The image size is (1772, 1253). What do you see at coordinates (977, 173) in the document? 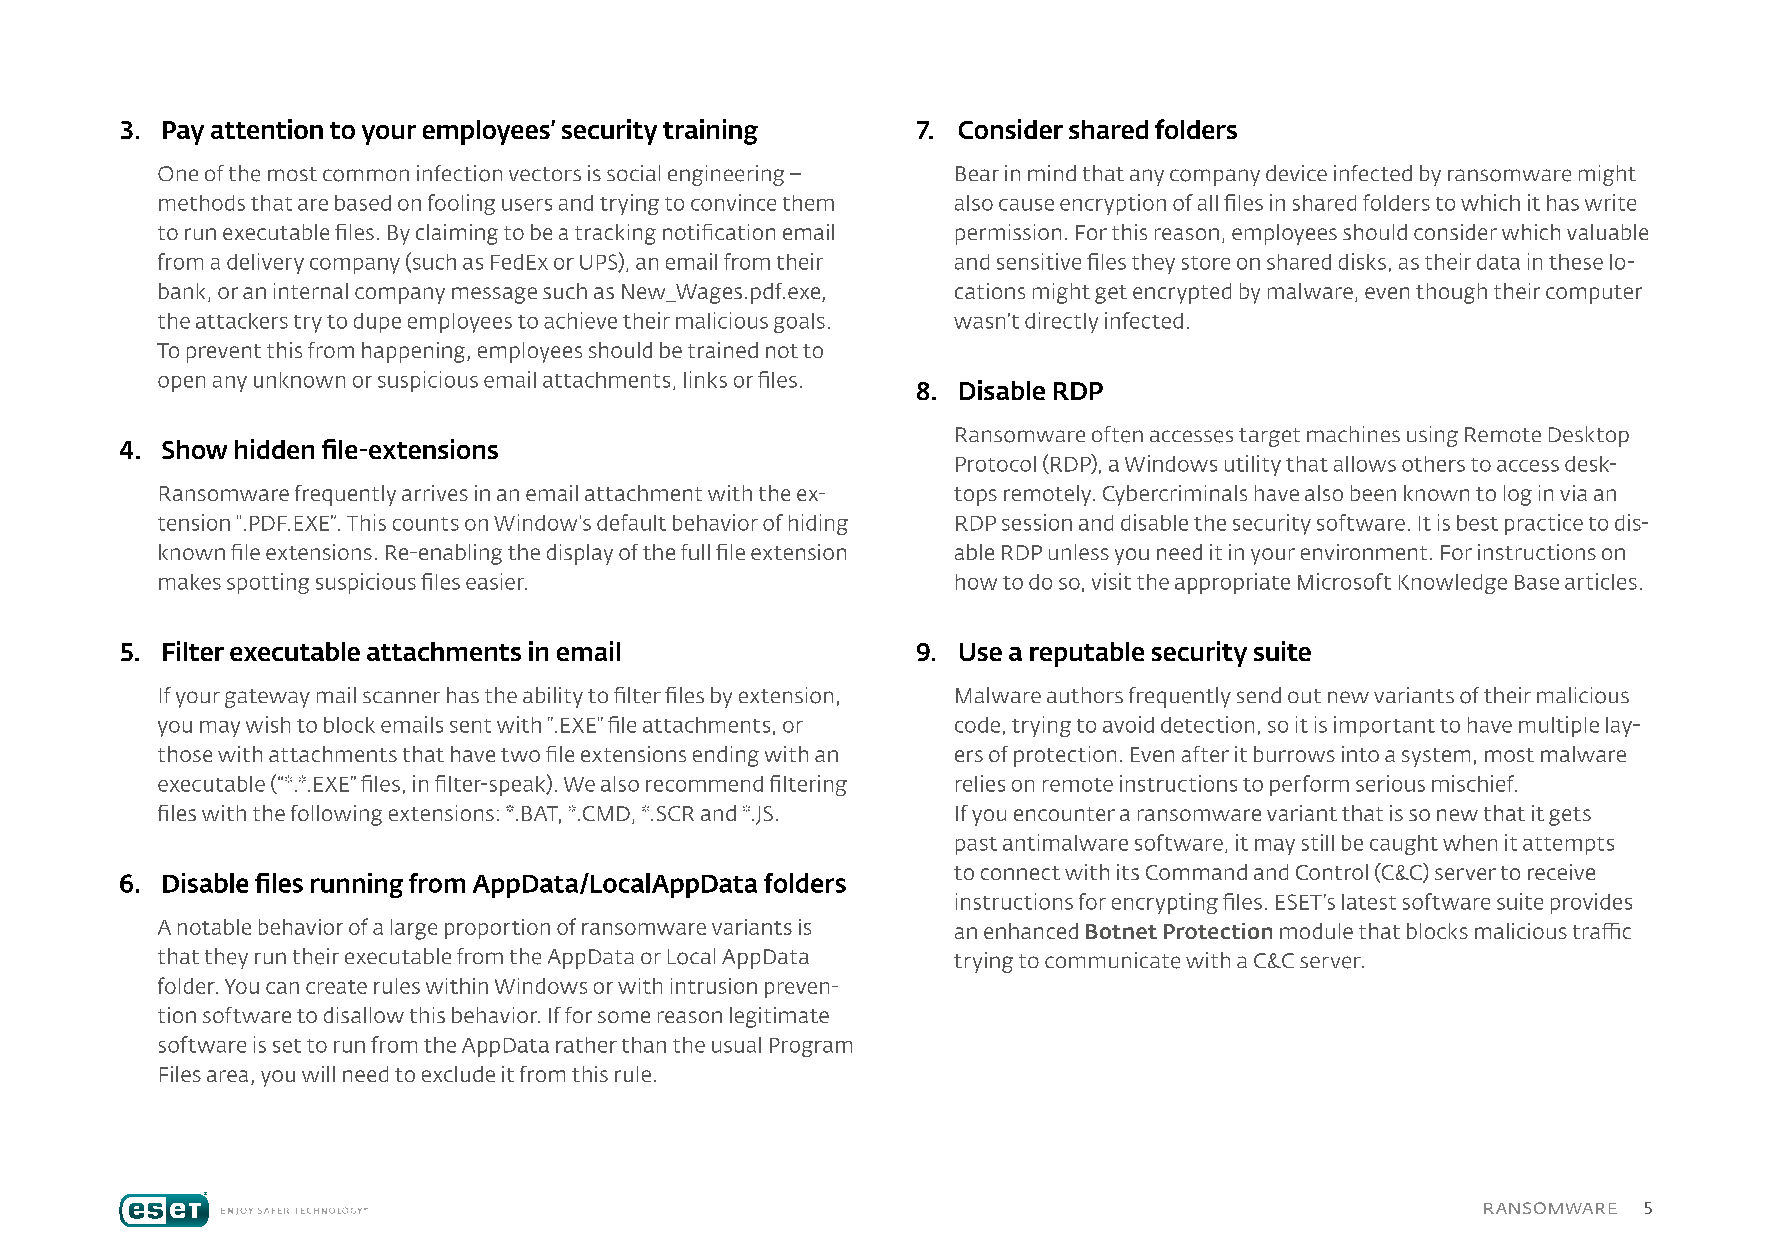
I see `Bear` at bounding box center [977, 173].
